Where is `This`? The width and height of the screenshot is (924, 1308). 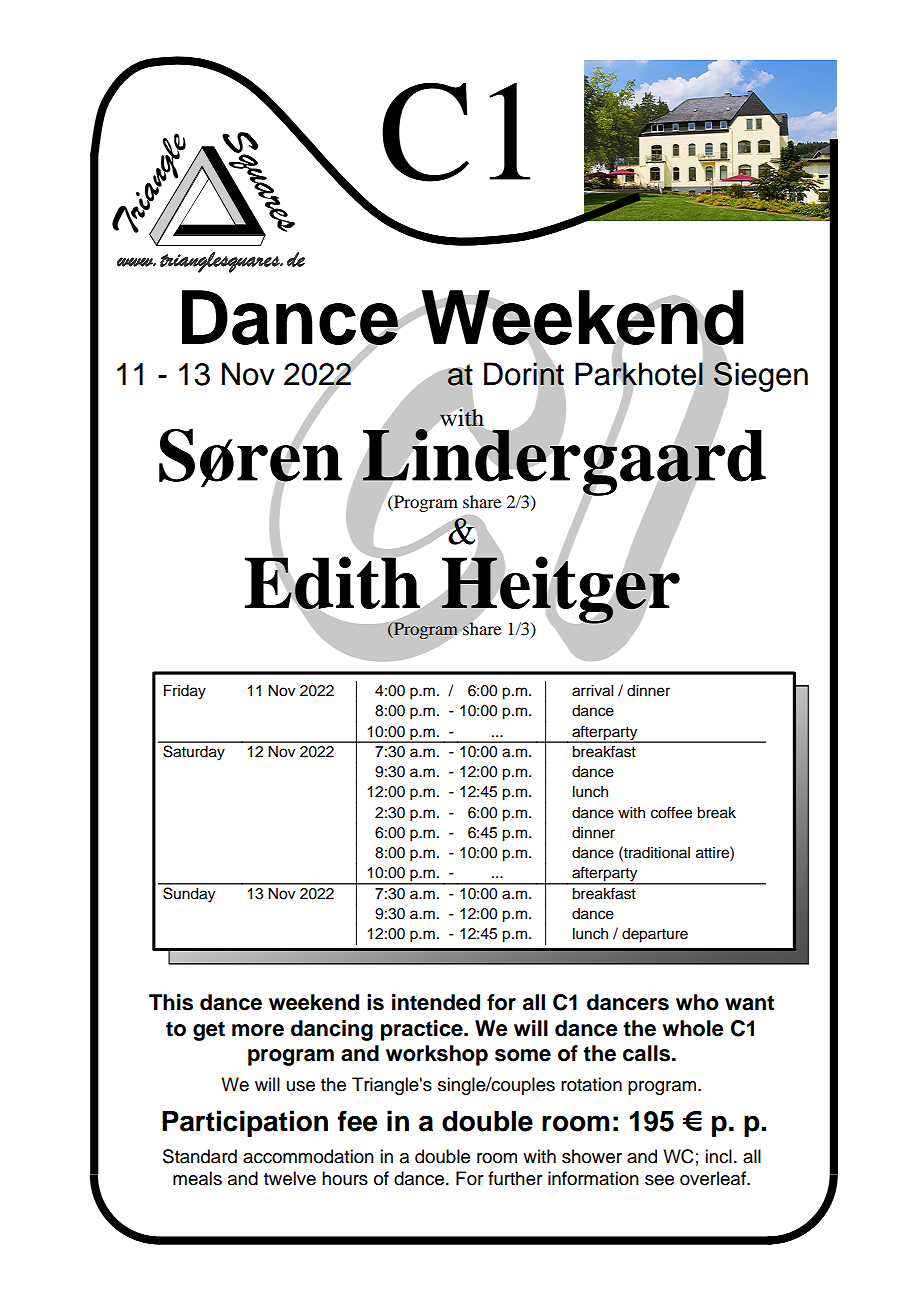
This is located at coordinates (171, 1002).
